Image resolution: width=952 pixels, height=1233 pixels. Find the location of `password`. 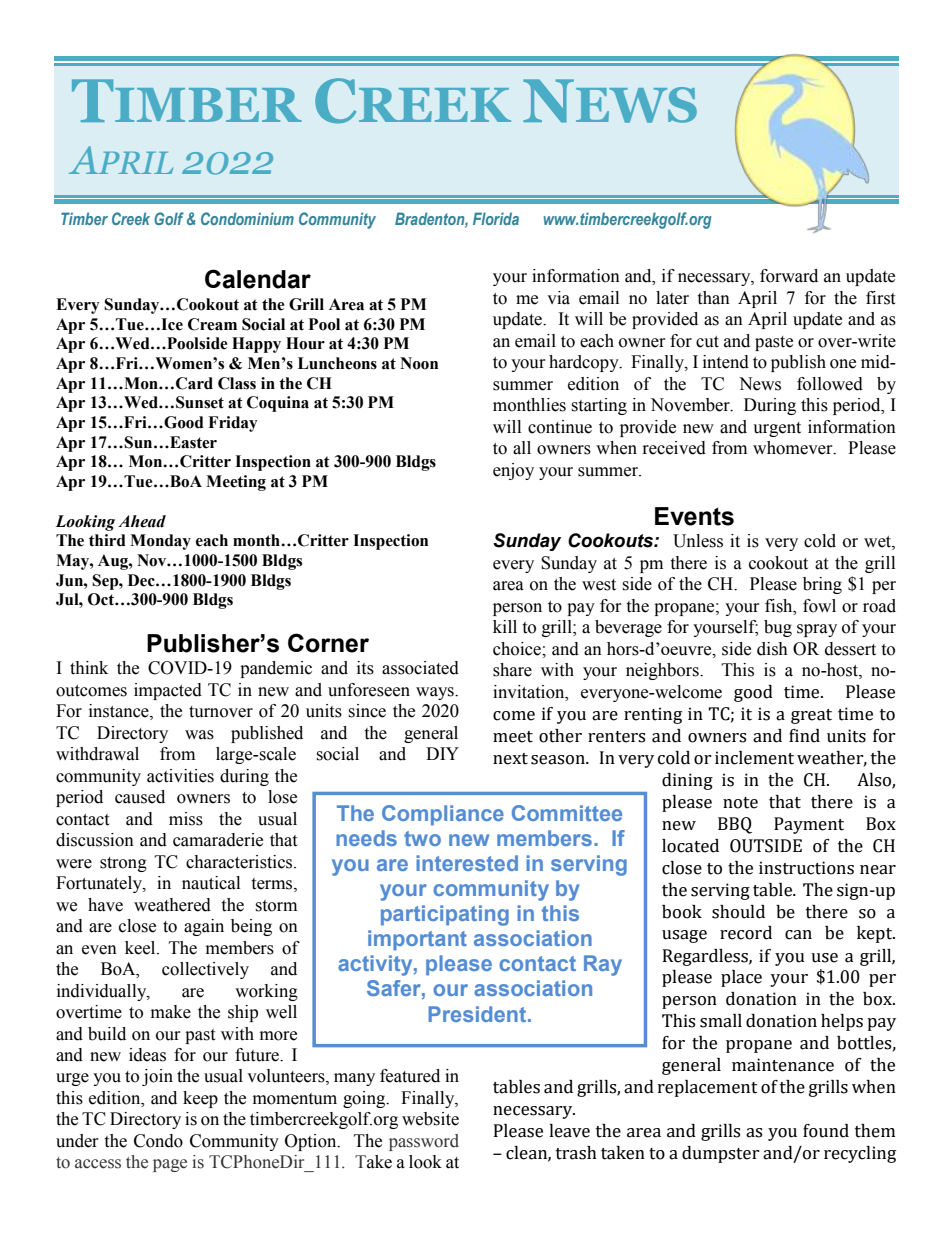

password is located at coordinates (424, 1142).
